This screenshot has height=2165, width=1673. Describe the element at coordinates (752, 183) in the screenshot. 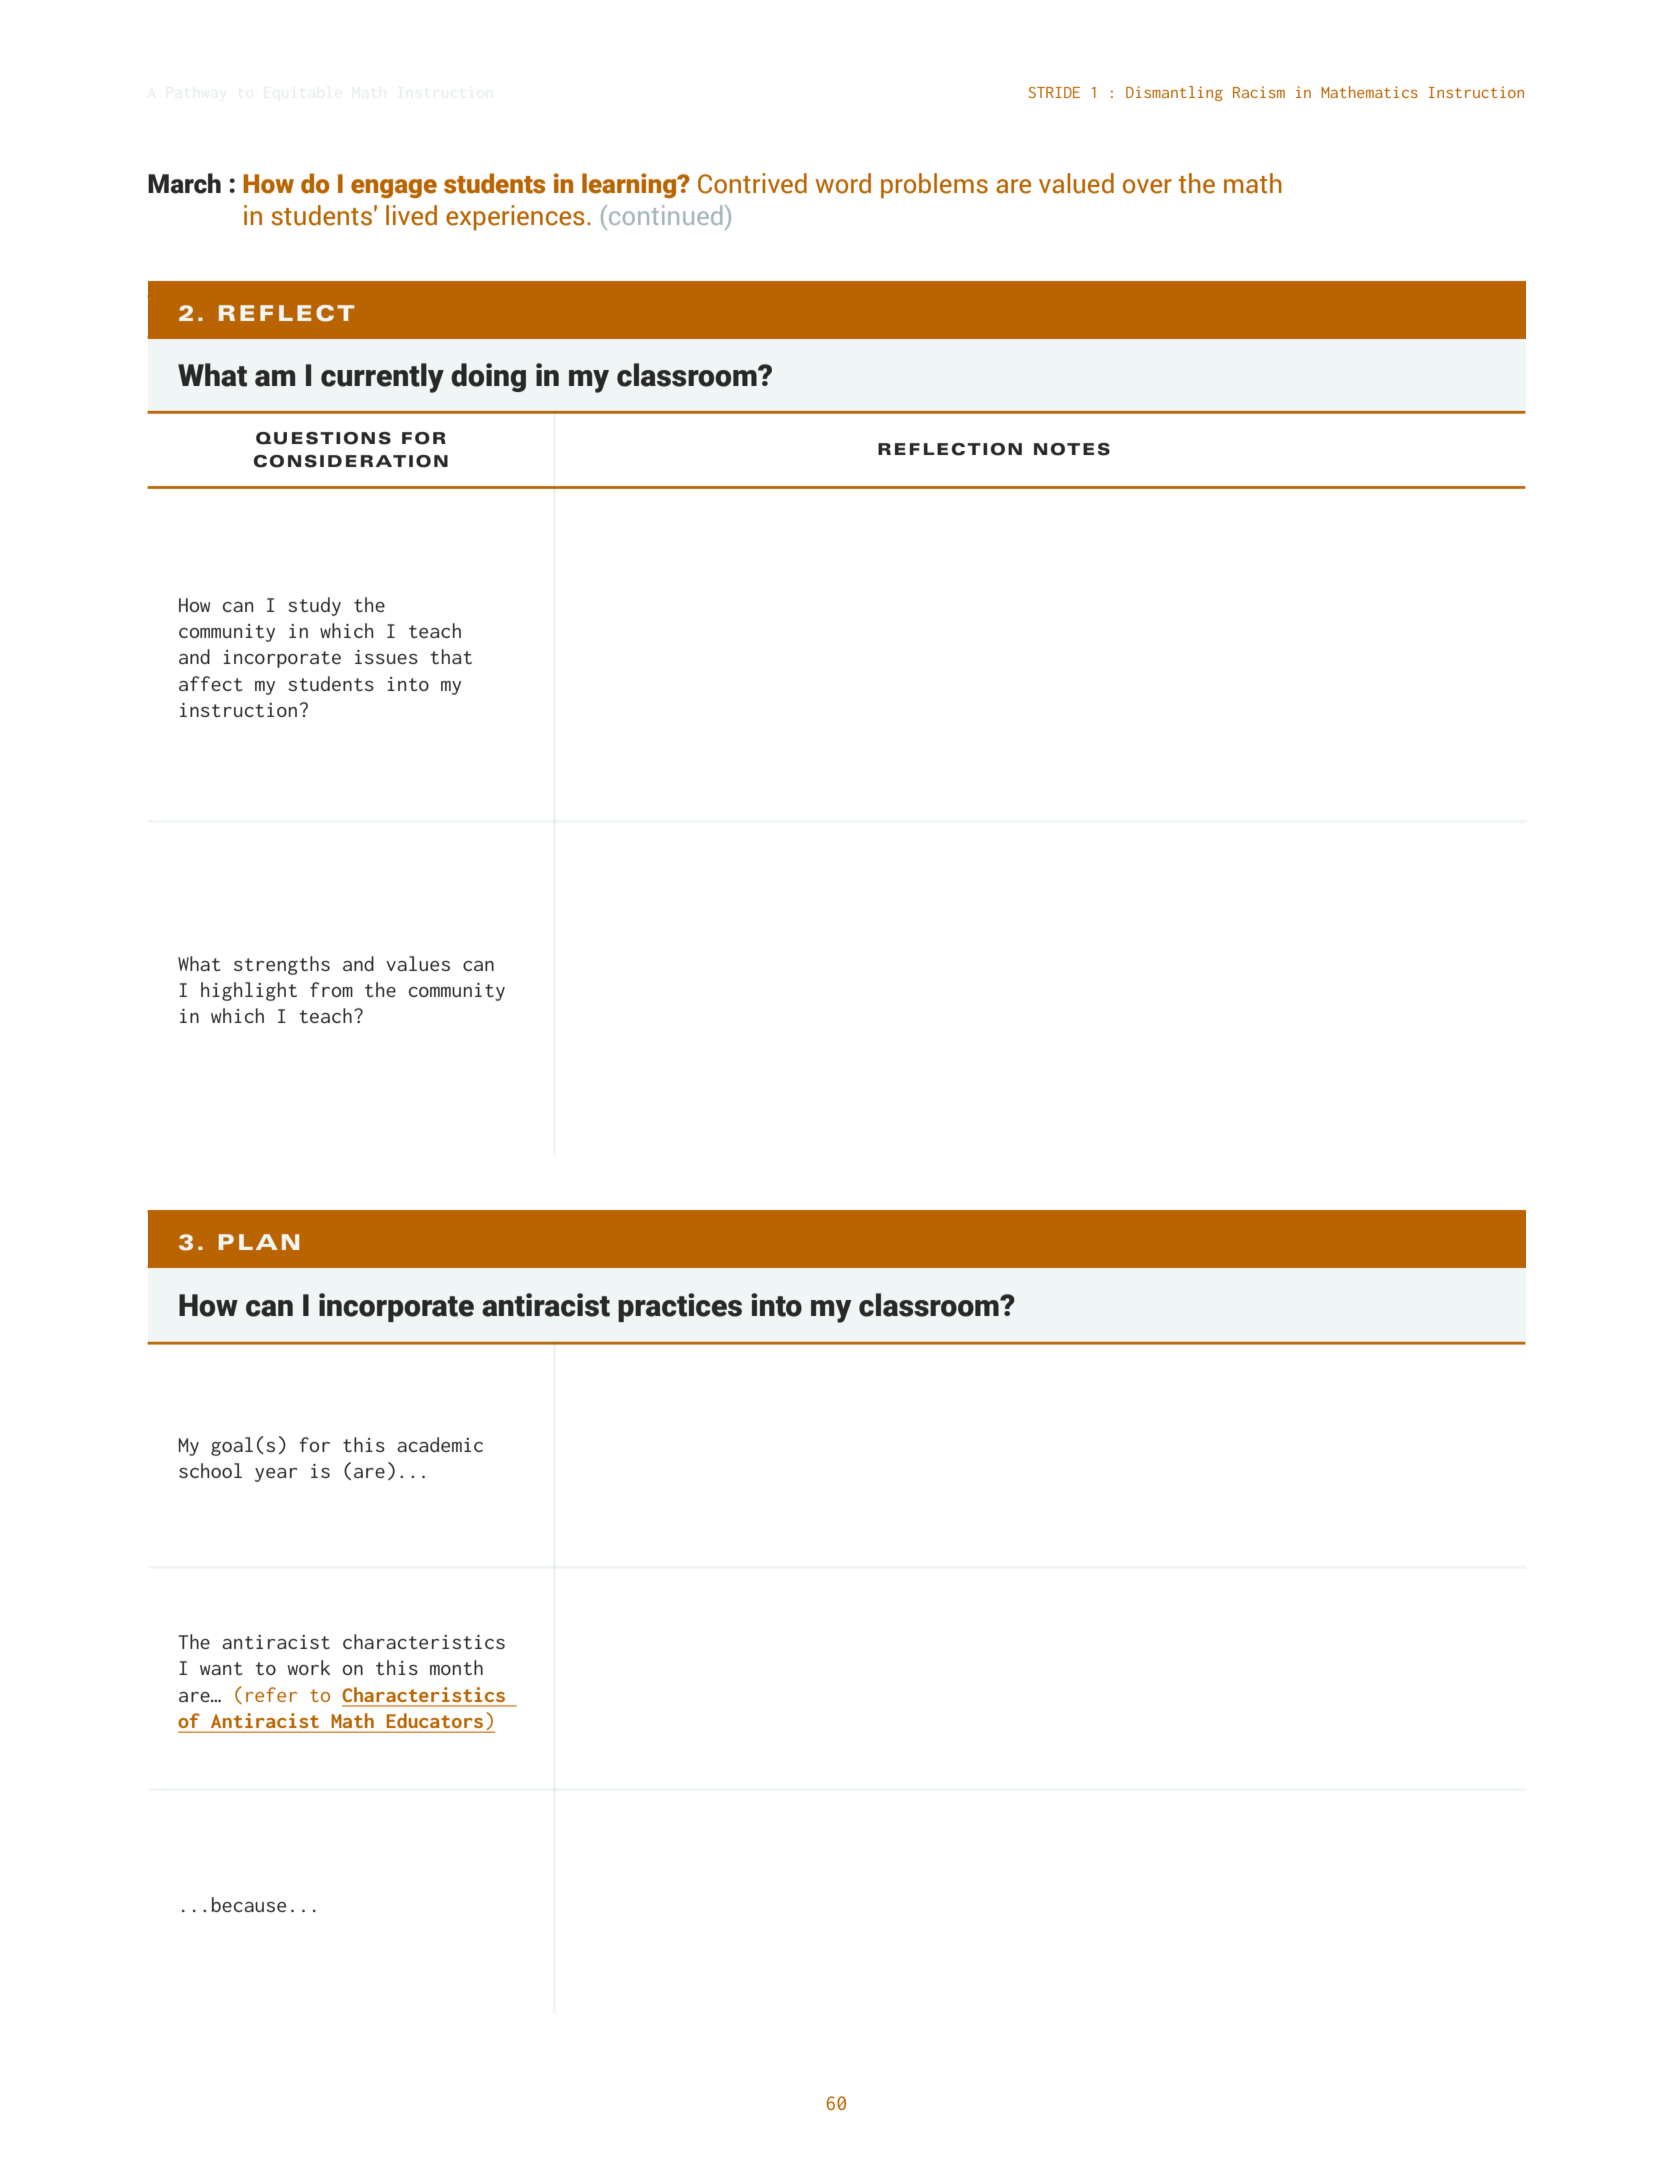

I see `Contrived` at that location.
